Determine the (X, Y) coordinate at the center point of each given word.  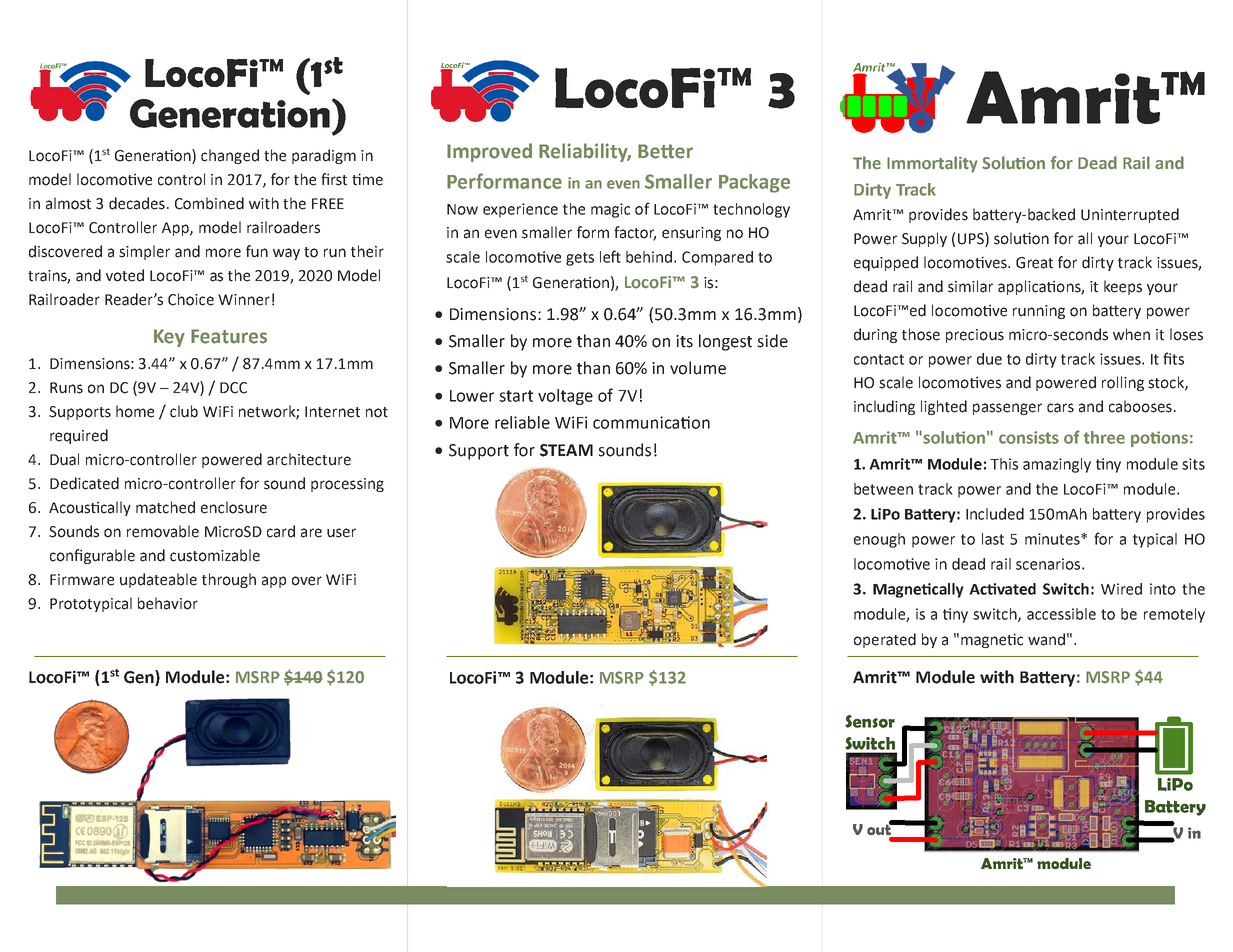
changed (230, 156)
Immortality (932, 164)
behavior (168, 603)
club (184, 411)
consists (1029, 437)
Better (665, 151)
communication (651, 422)
